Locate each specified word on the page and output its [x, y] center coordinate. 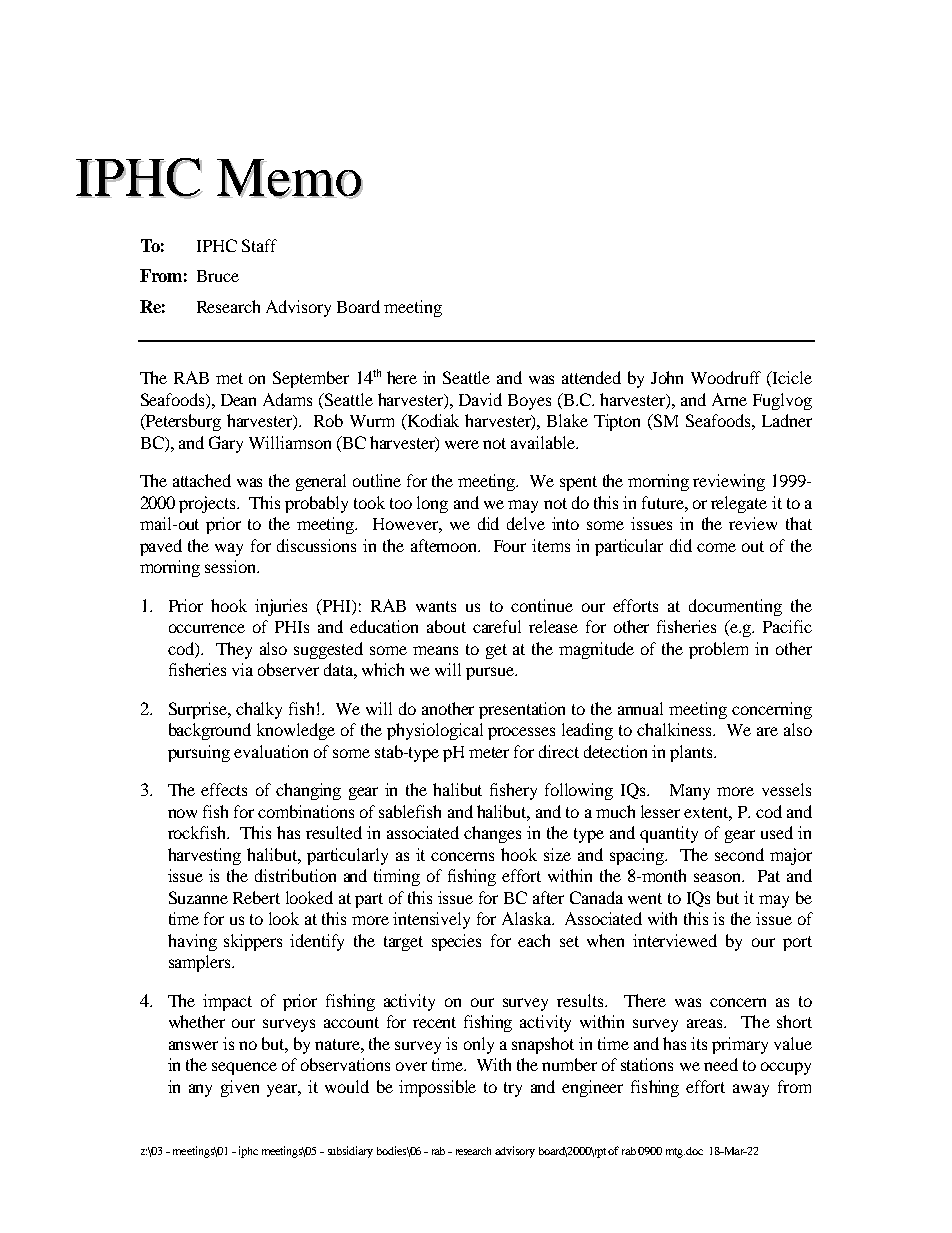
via [242, 669]
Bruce [218, 276]
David [480, 399]
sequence [244, 1068]
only [479, 1045]
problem [718, 650]
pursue [491, 673]
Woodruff [726, 377]
